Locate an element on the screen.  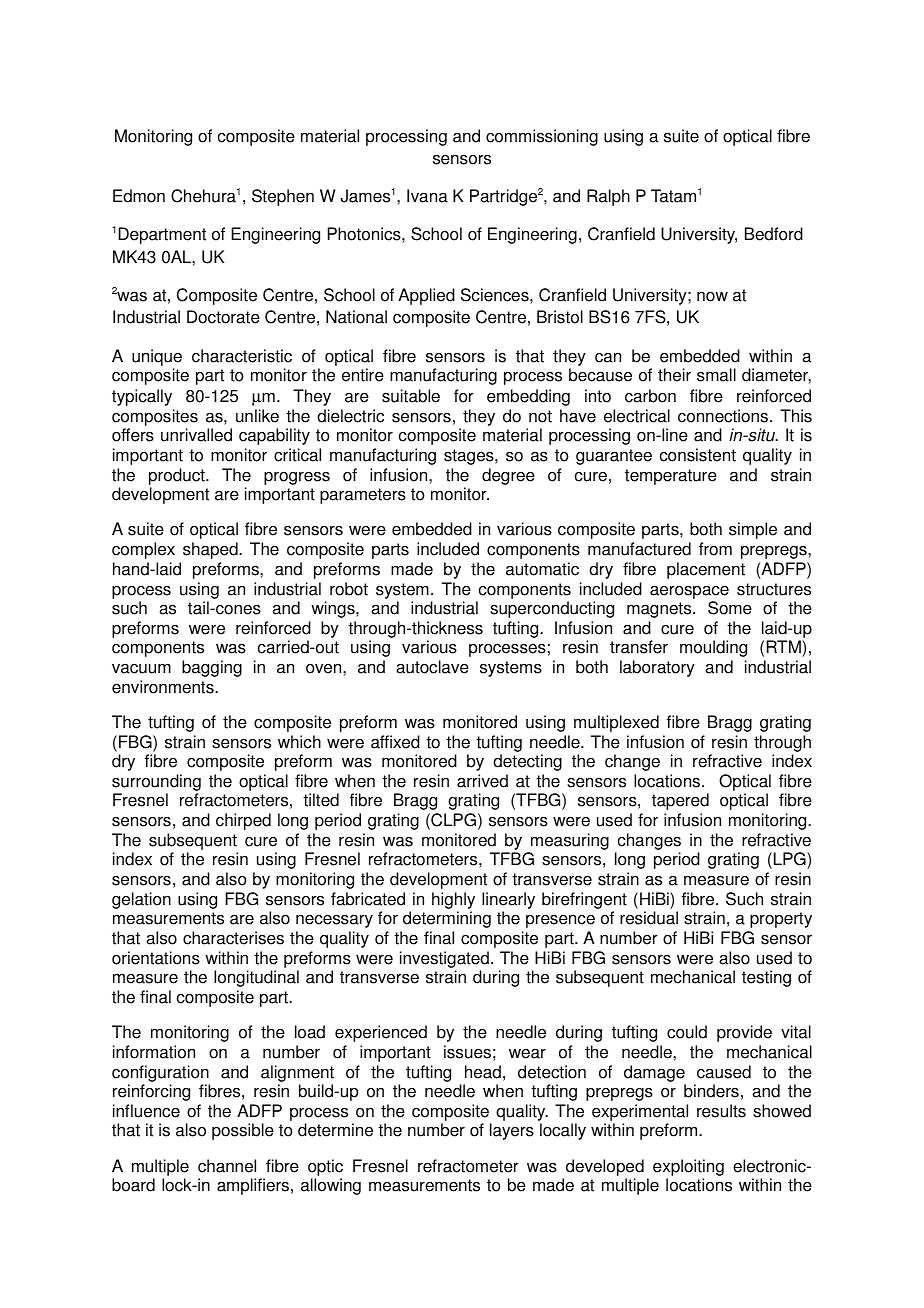
layers is located at coordinates (512, 1131).
